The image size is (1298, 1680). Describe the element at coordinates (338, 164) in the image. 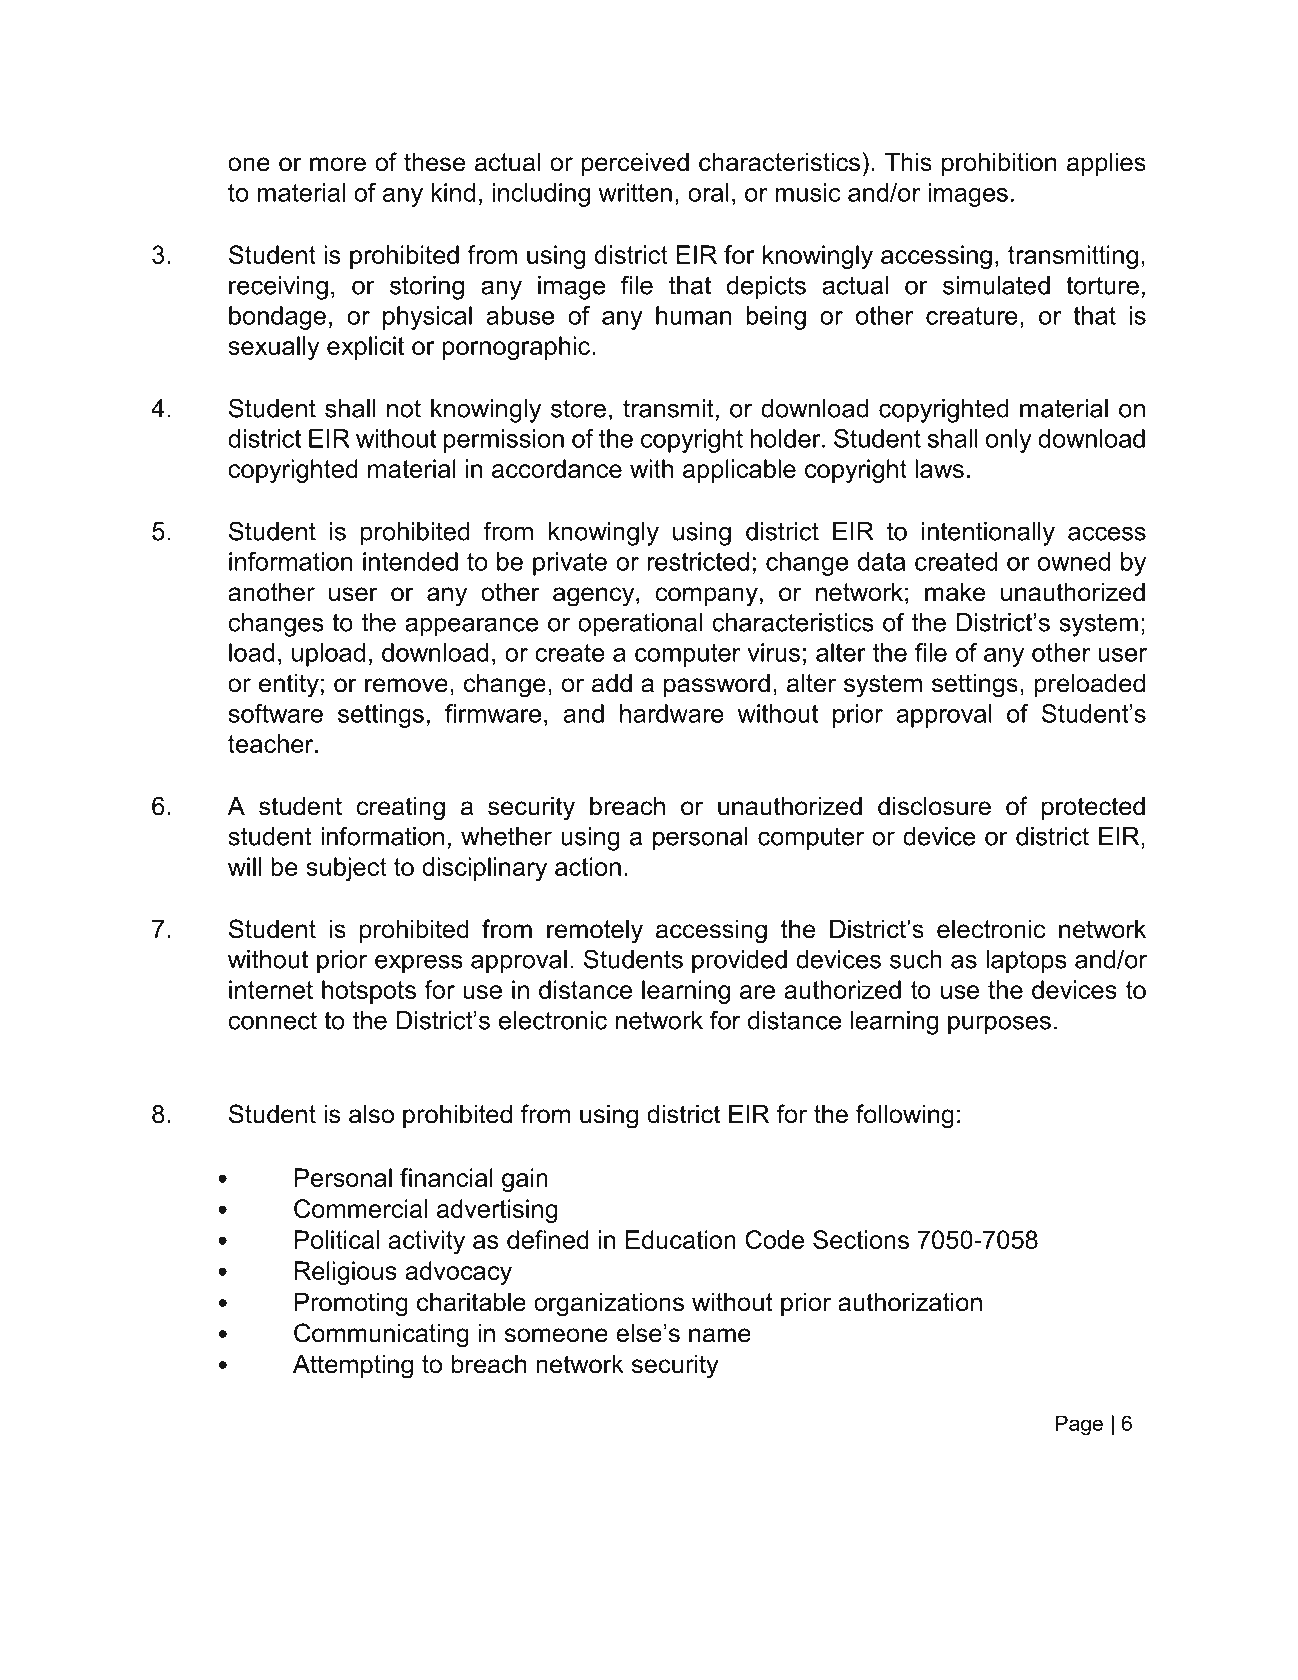

I see `more` at that location.
